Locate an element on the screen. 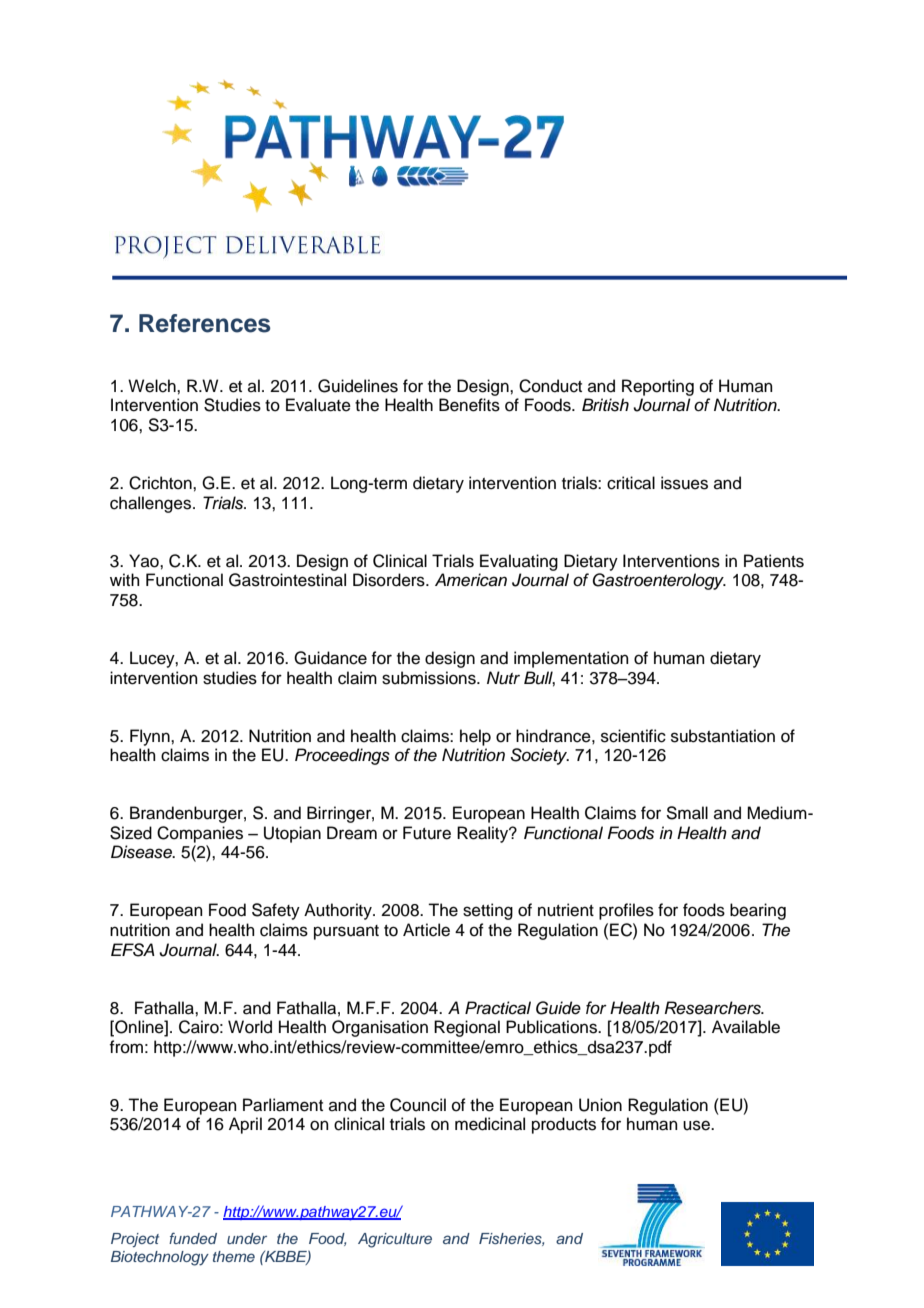  bearing is located at coordinates (758, 911).
